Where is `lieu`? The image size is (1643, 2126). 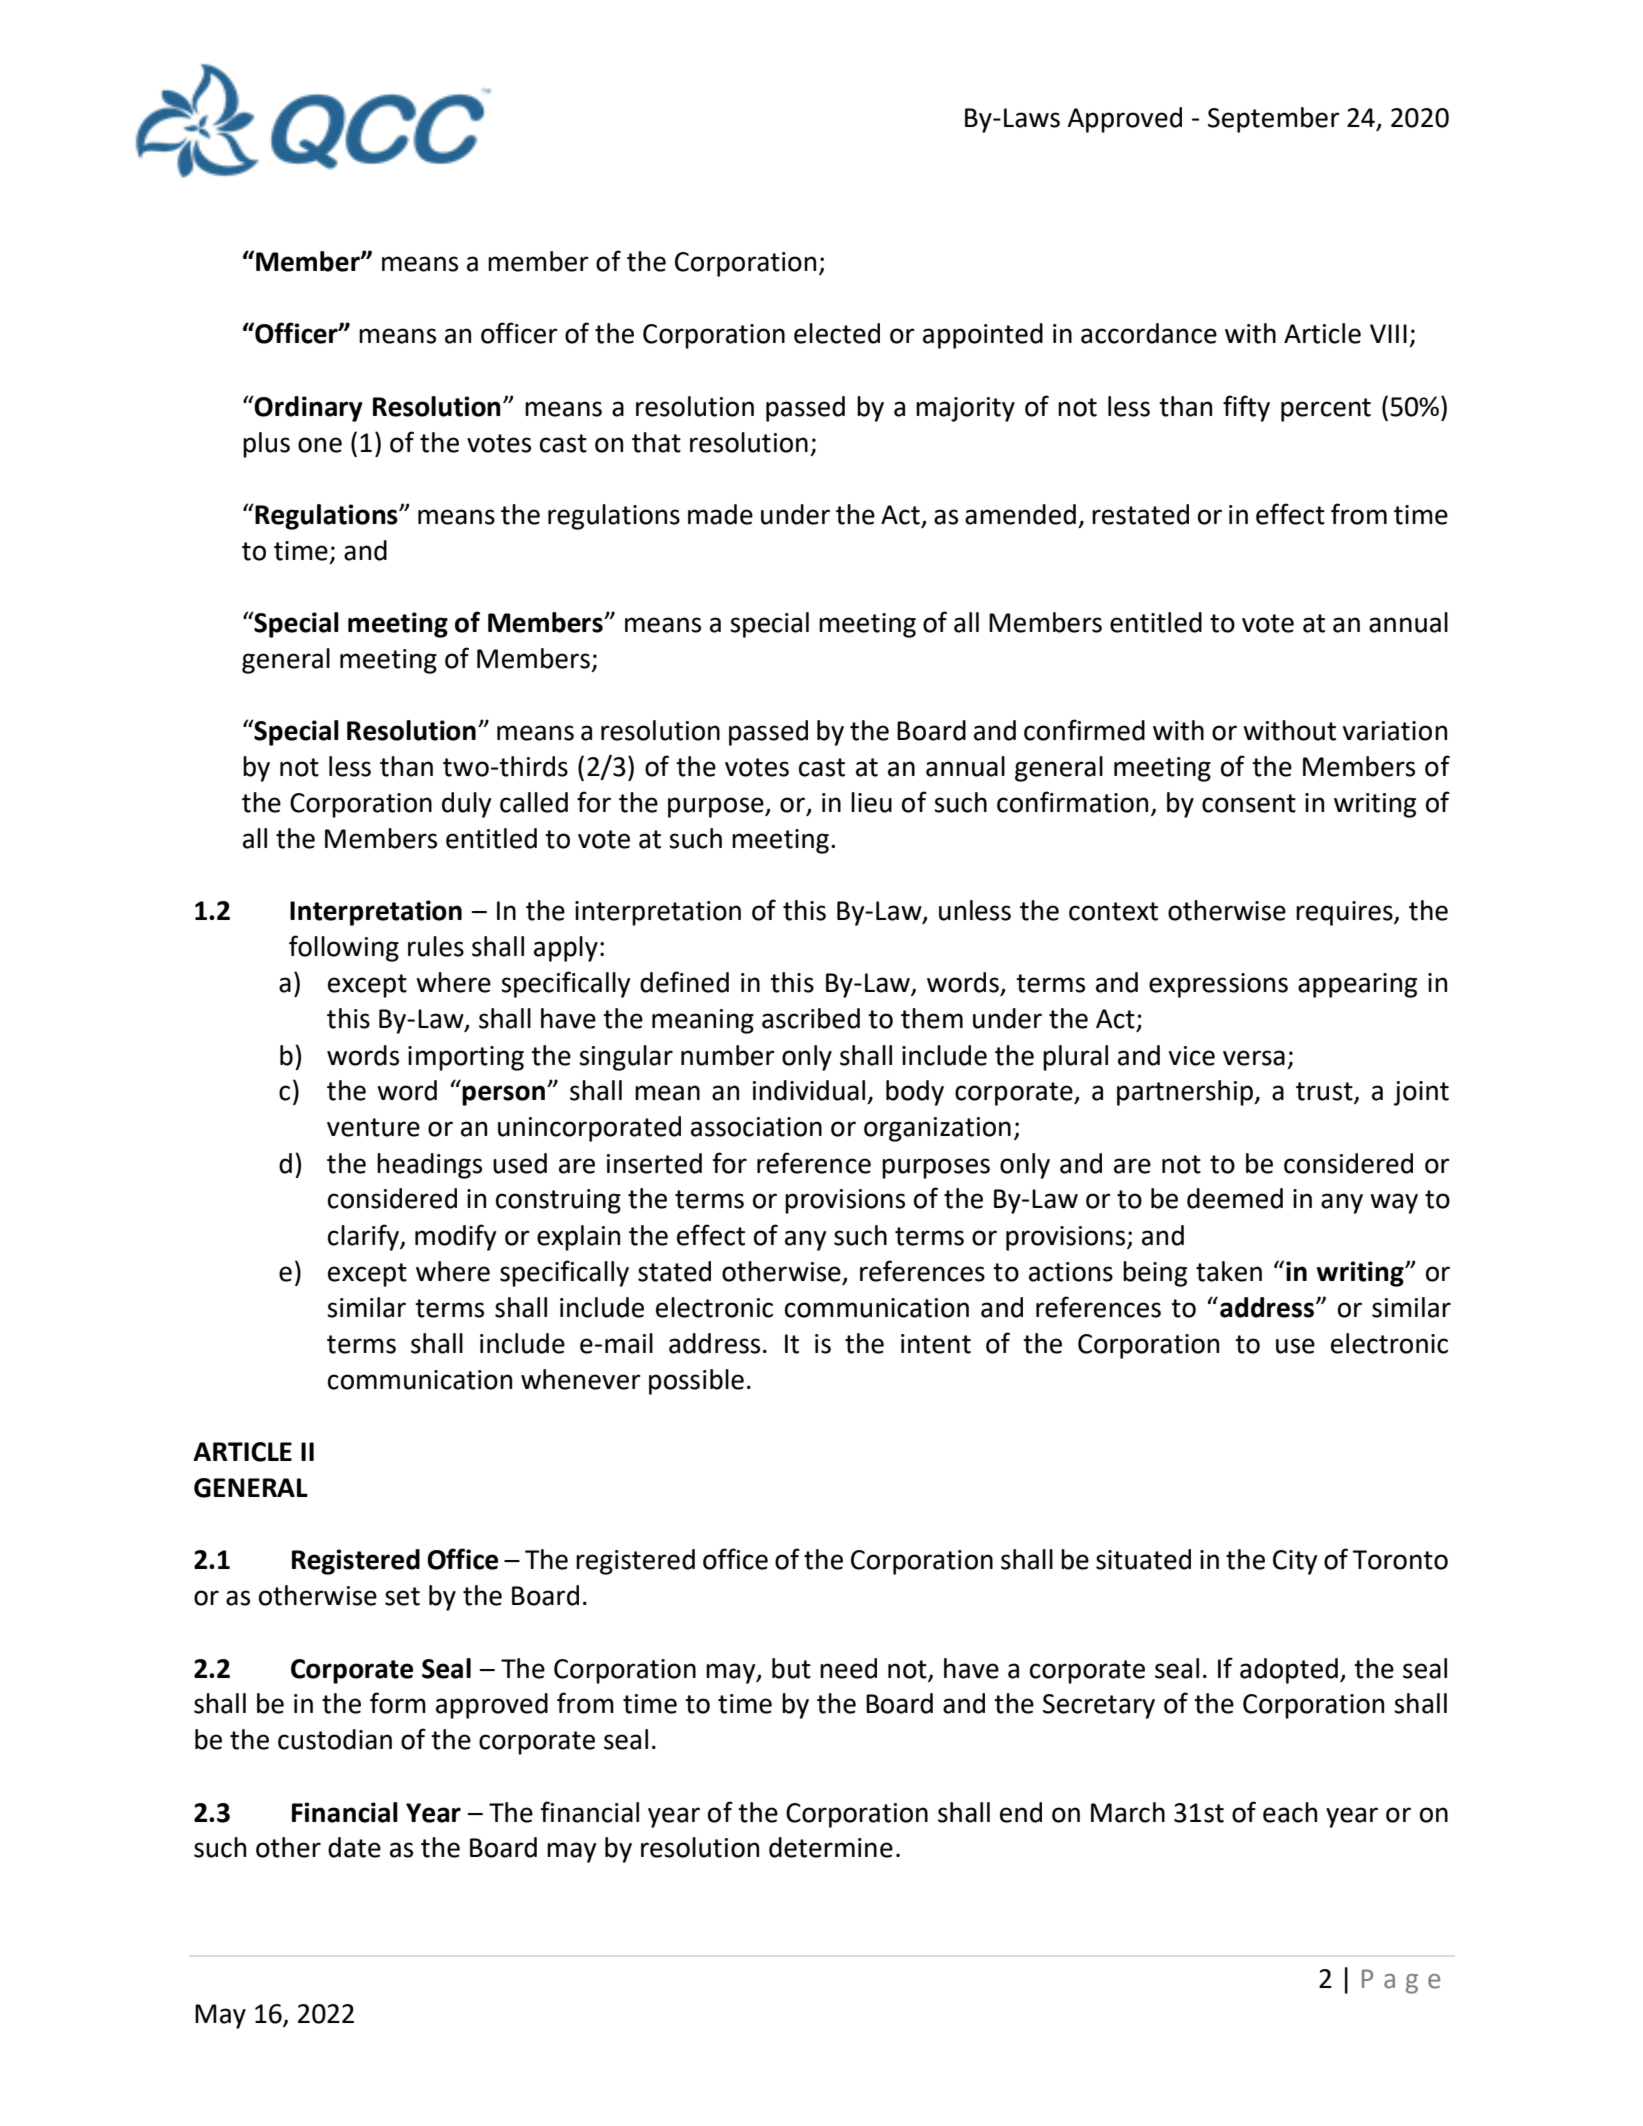 lieu is located at coordinates (871, 802).
